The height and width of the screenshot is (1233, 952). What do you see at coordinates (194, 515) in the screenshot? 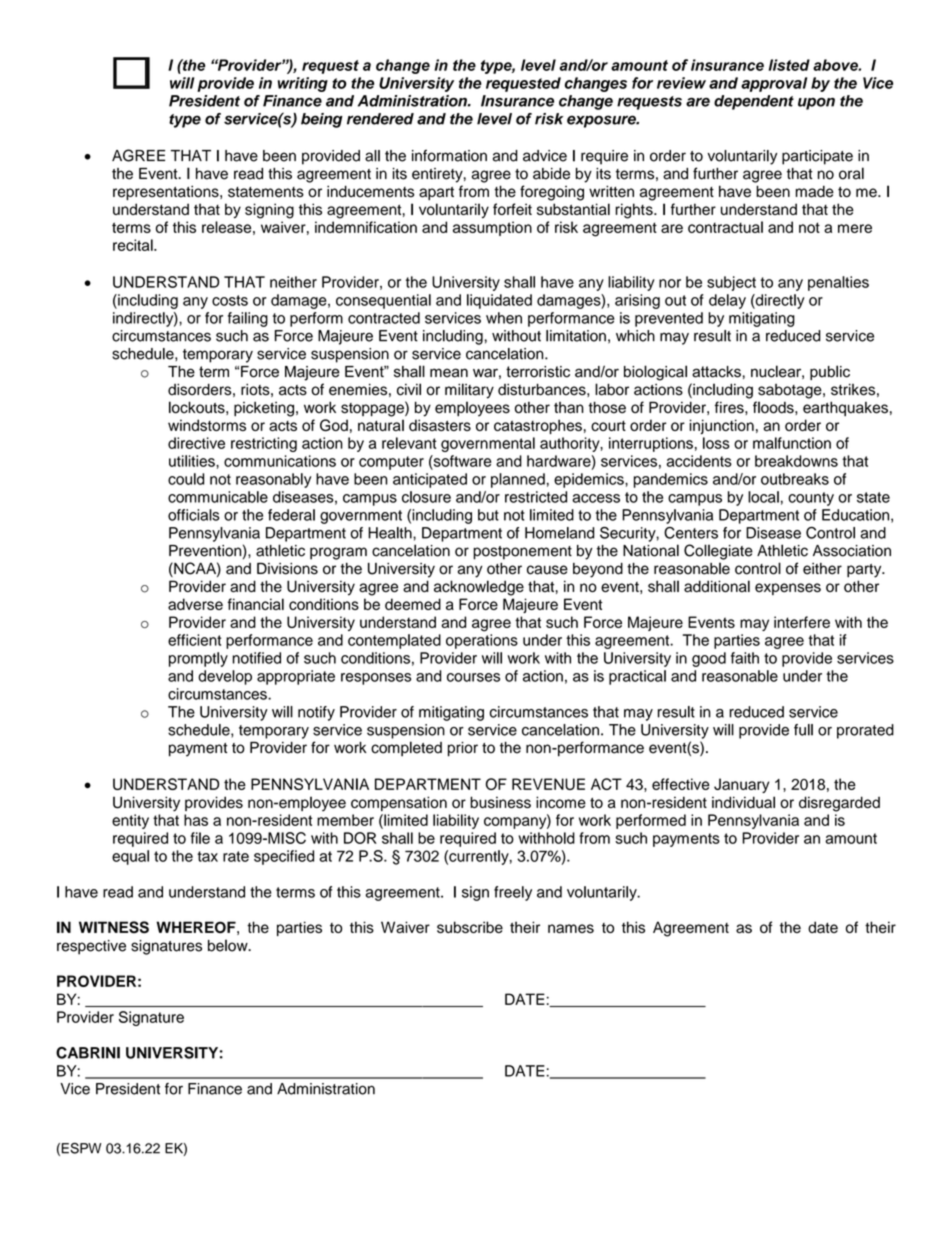
I see `officials` at bounding box center [194, 515].
